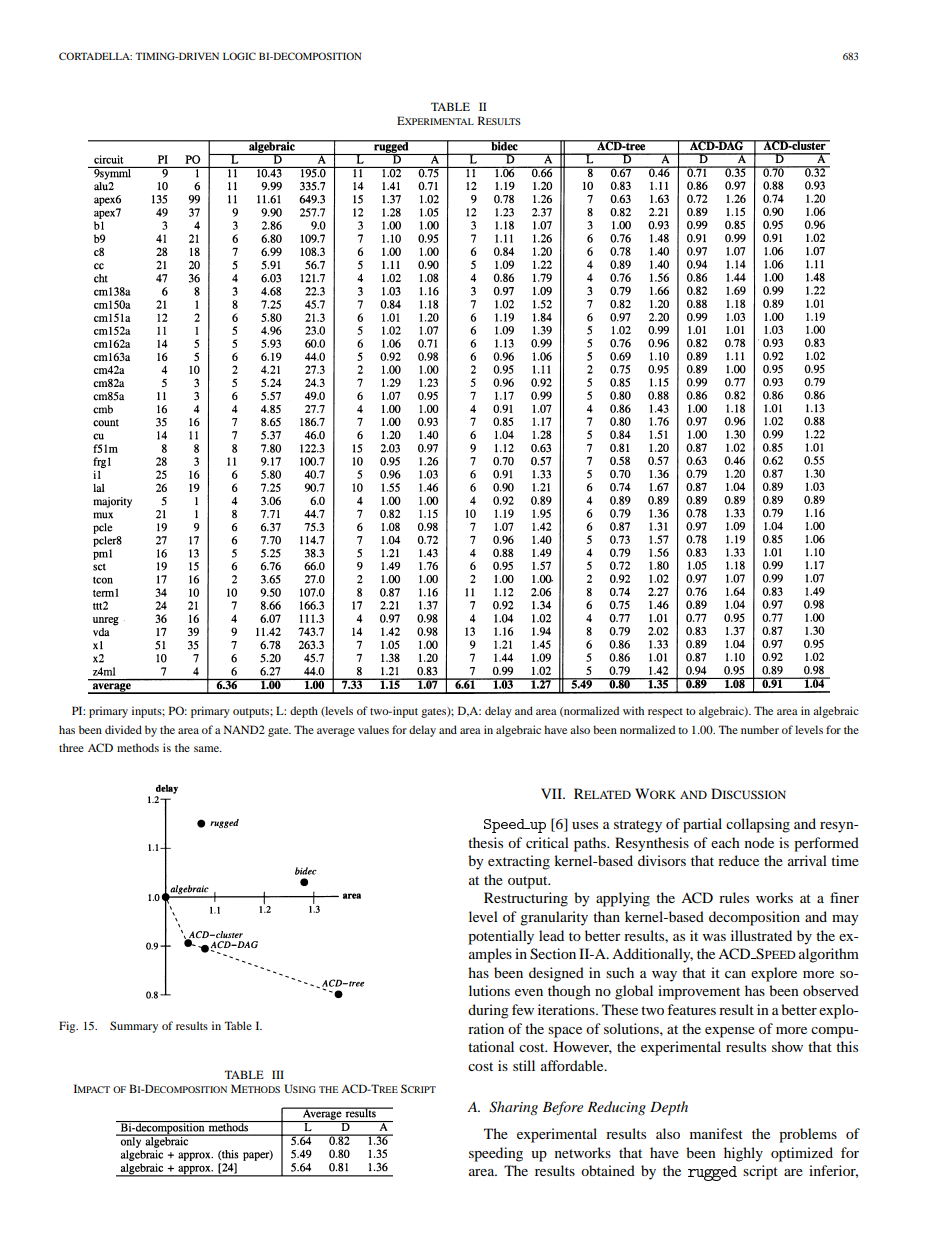  What do you see at coordinates (373, 729) in the page?
I see `values` at bounding box center [373, 729].
